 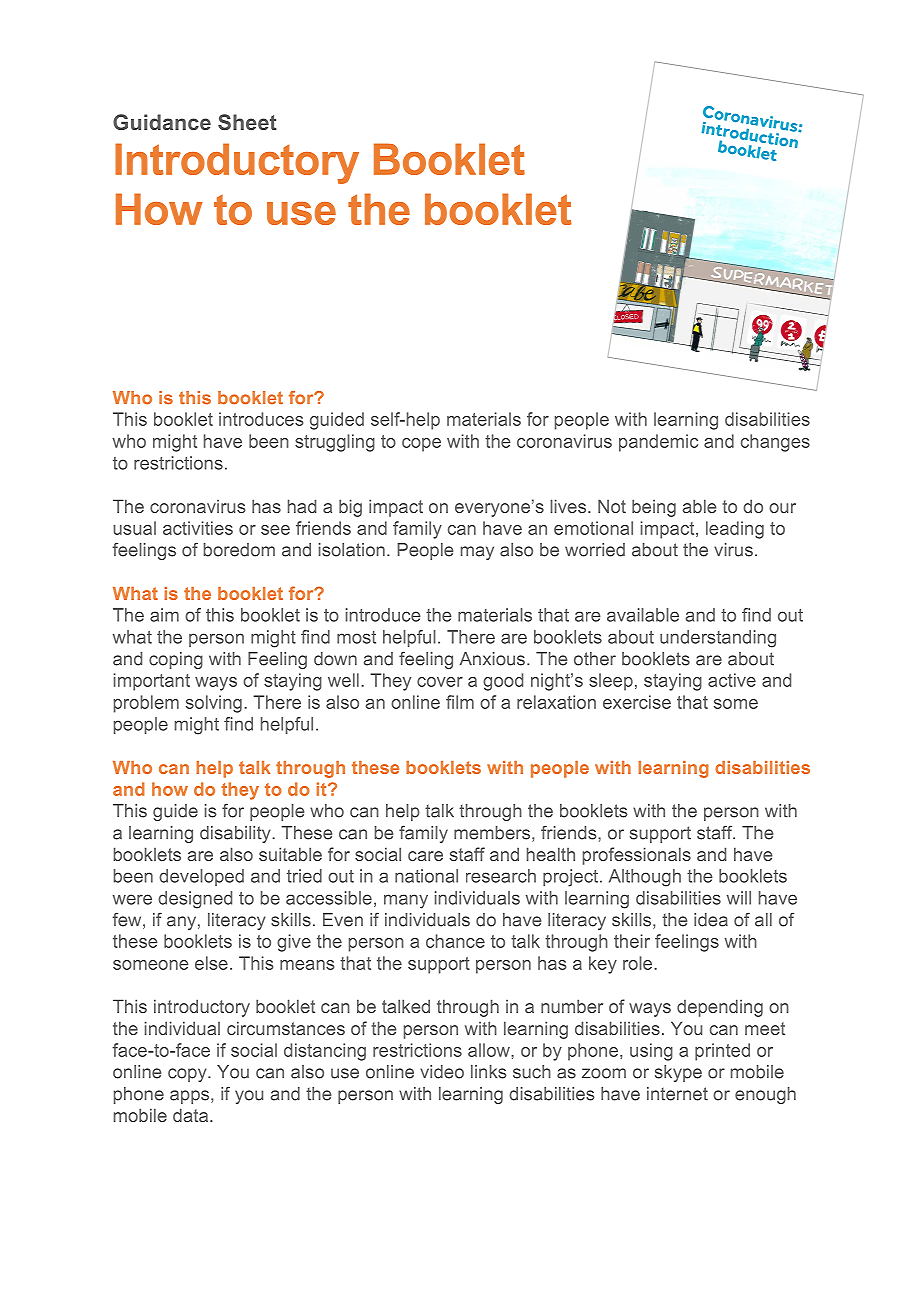 I want to click on internet, so click(x=677, y=1094).
